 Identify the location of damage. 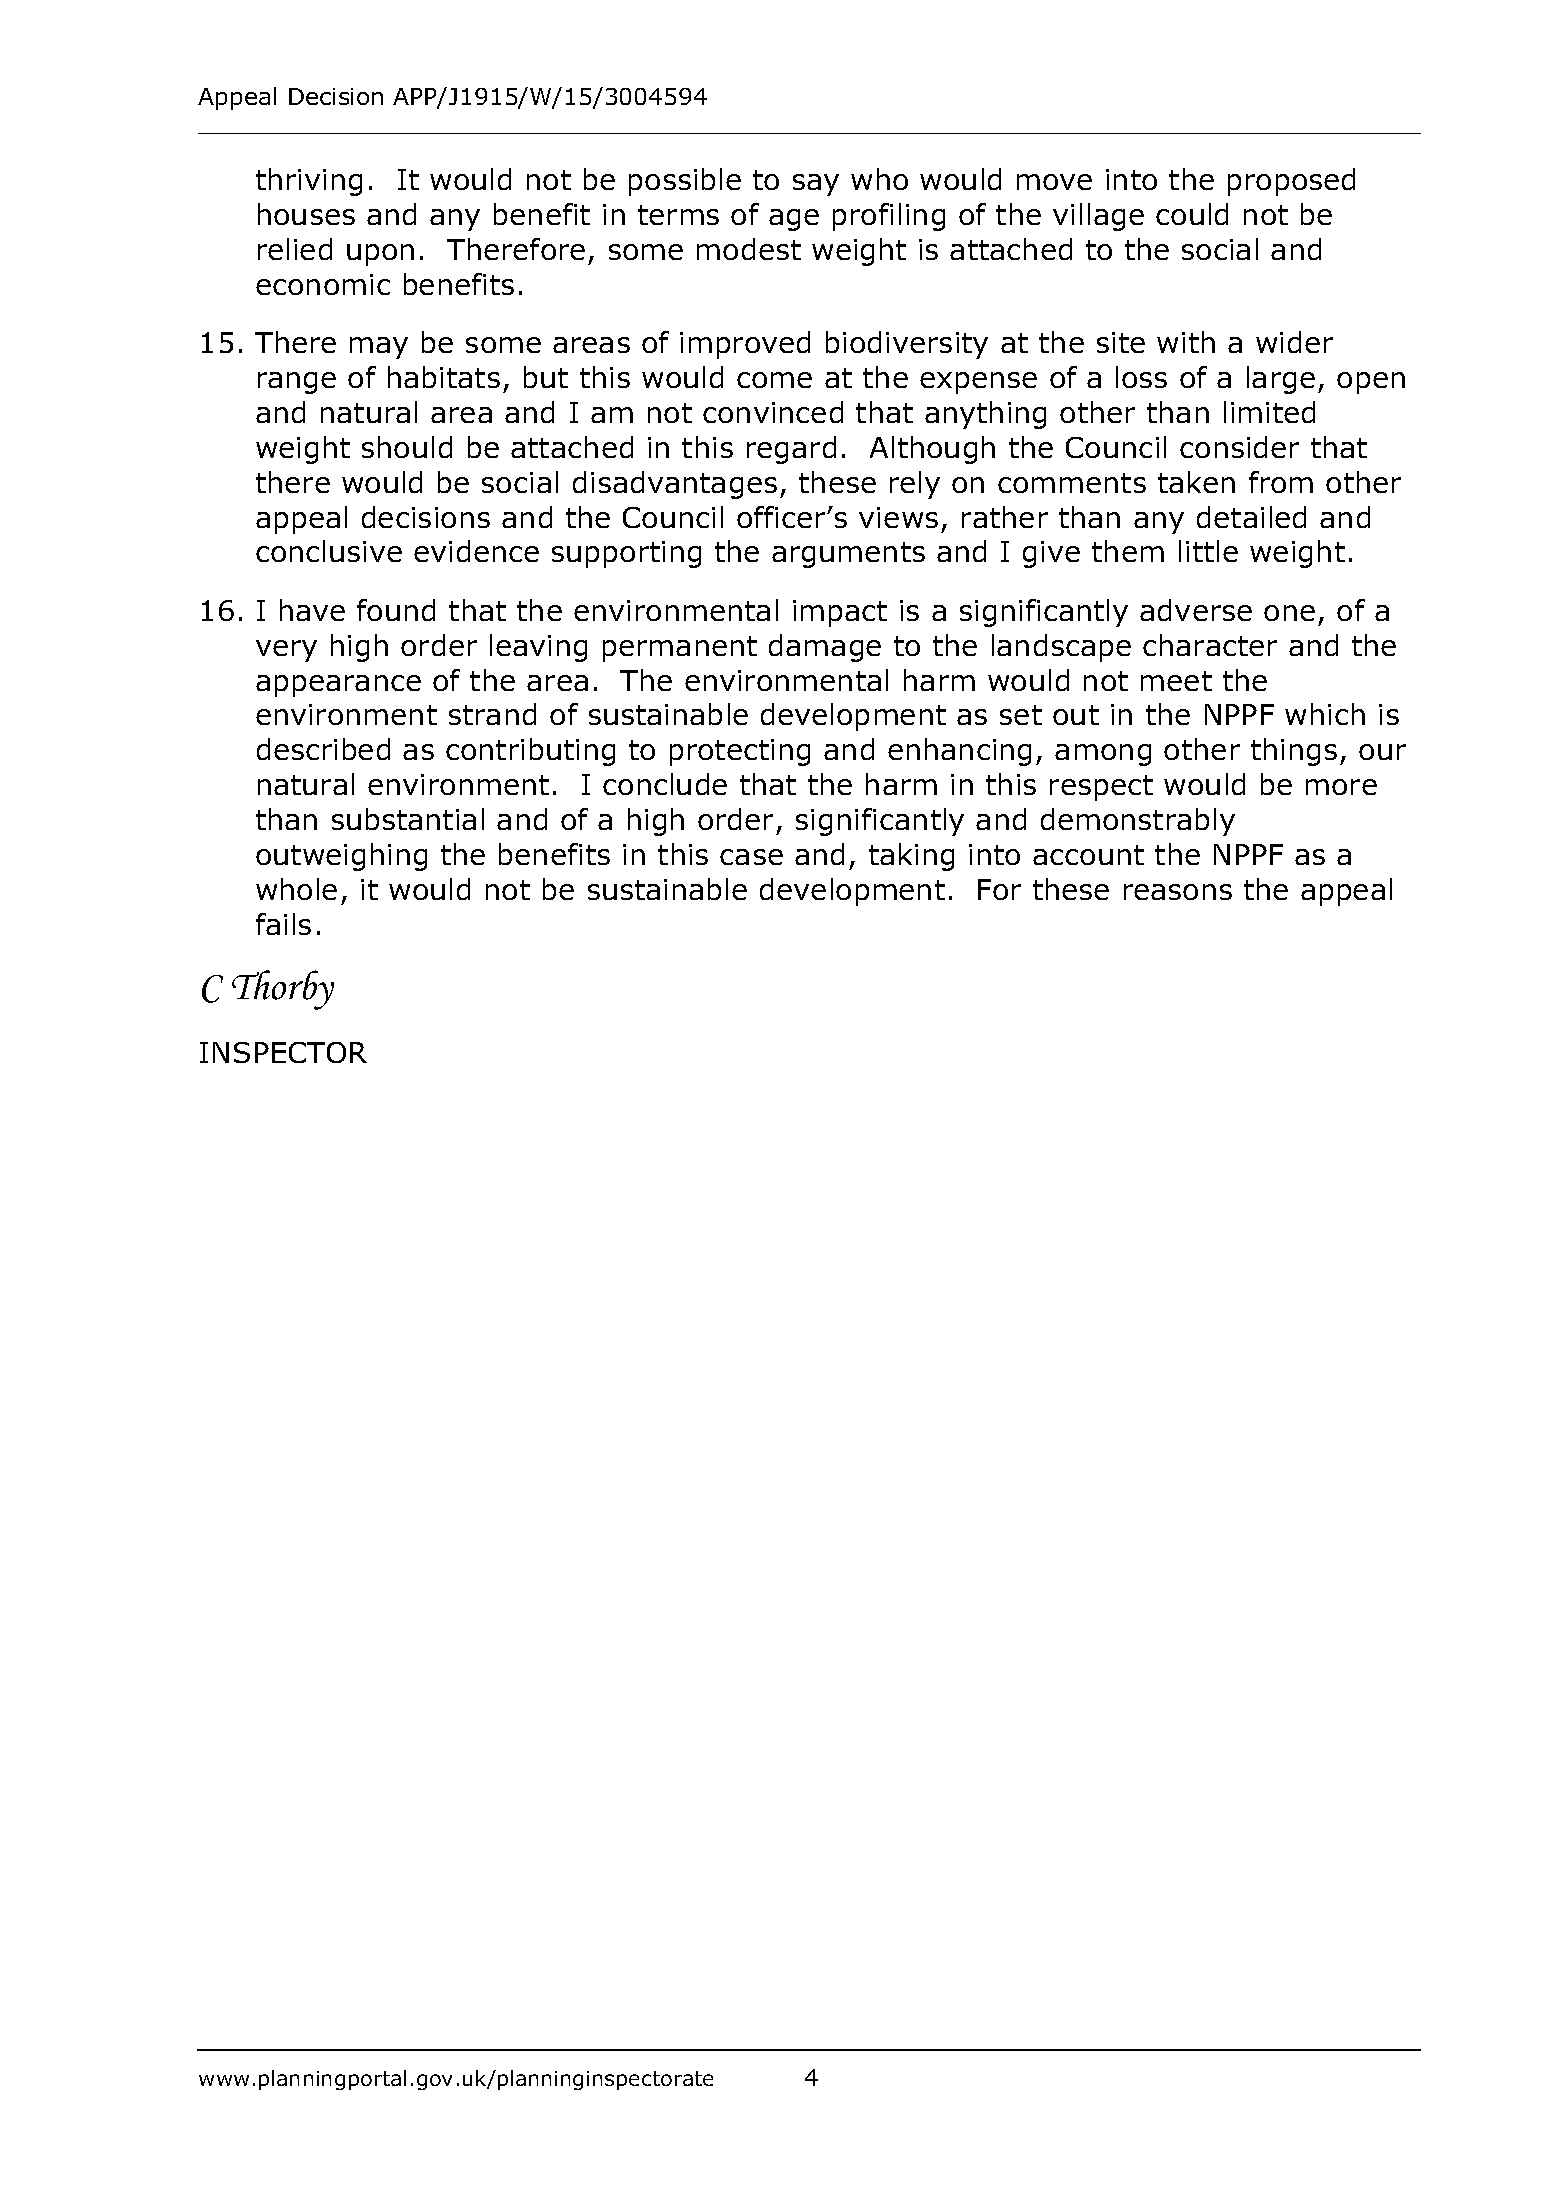
(825, 648).
